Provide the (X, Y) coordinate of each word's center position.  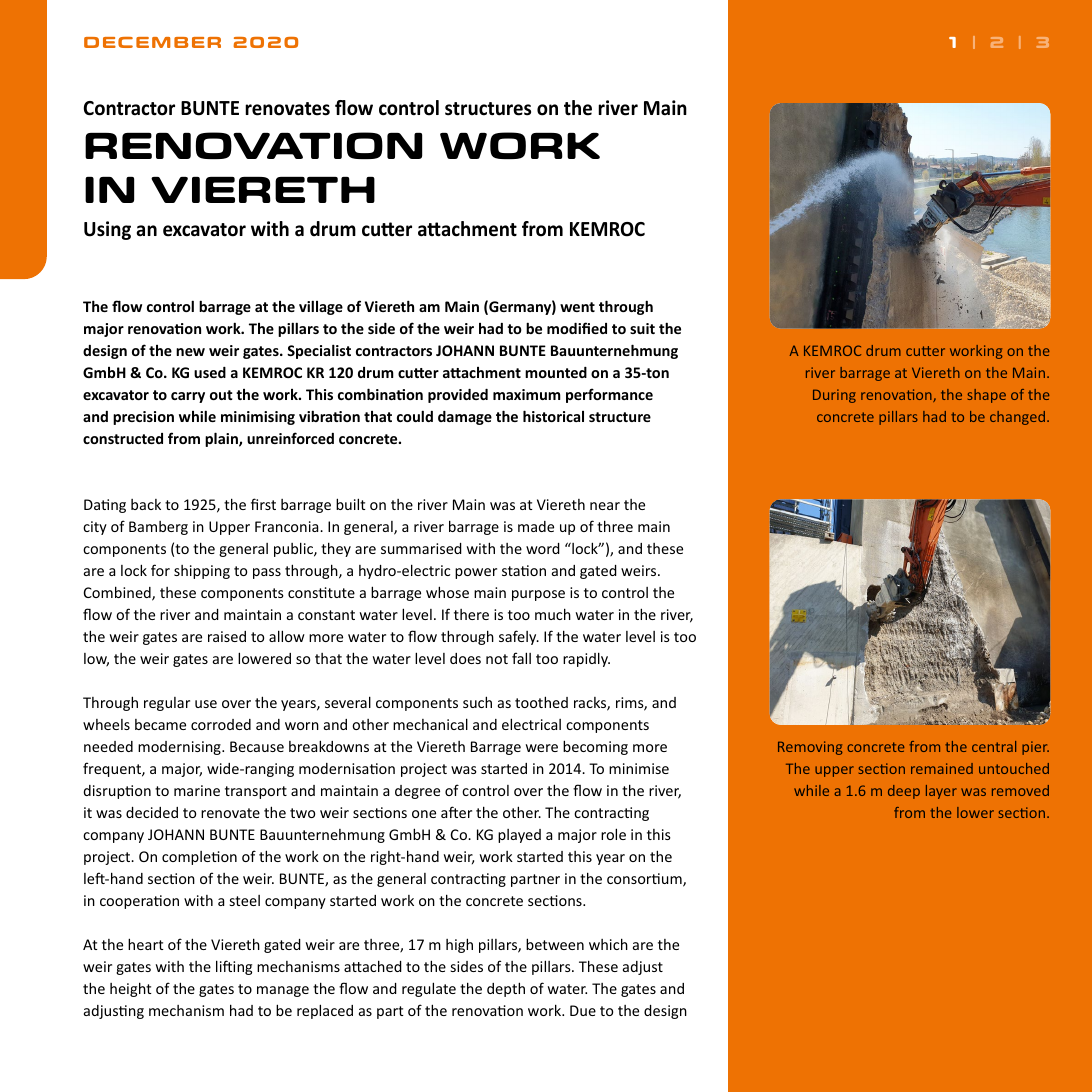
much (553, 614)
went (577, 307)
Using (107, 230)
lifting (234, 967)
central (994, 746)
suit (642, 328)
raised (227, 636)
